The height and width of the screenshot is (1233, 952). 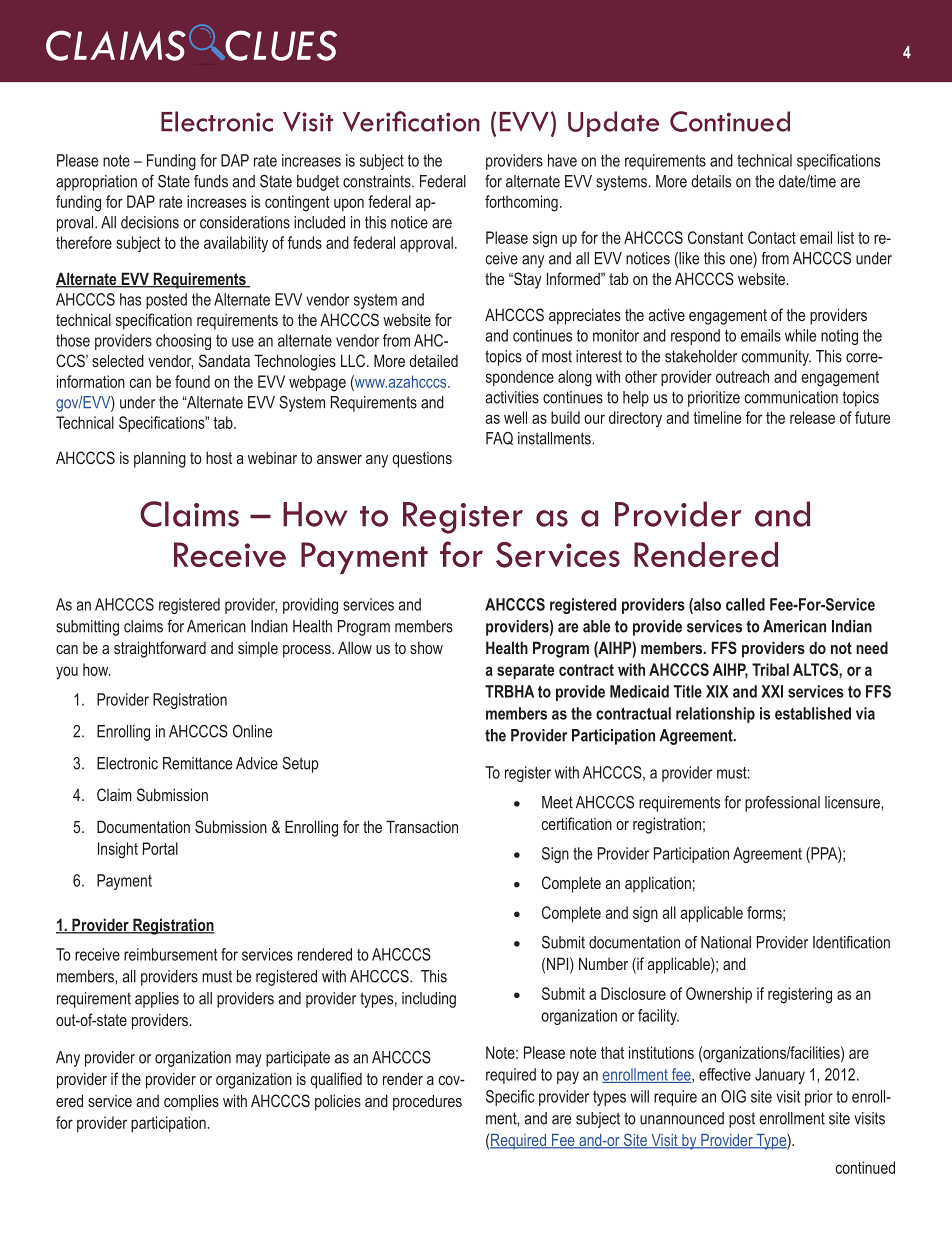 What do you see at coordinates (711, 181) in the screenshot?
I see `details` at bounding box center [711, 181].
